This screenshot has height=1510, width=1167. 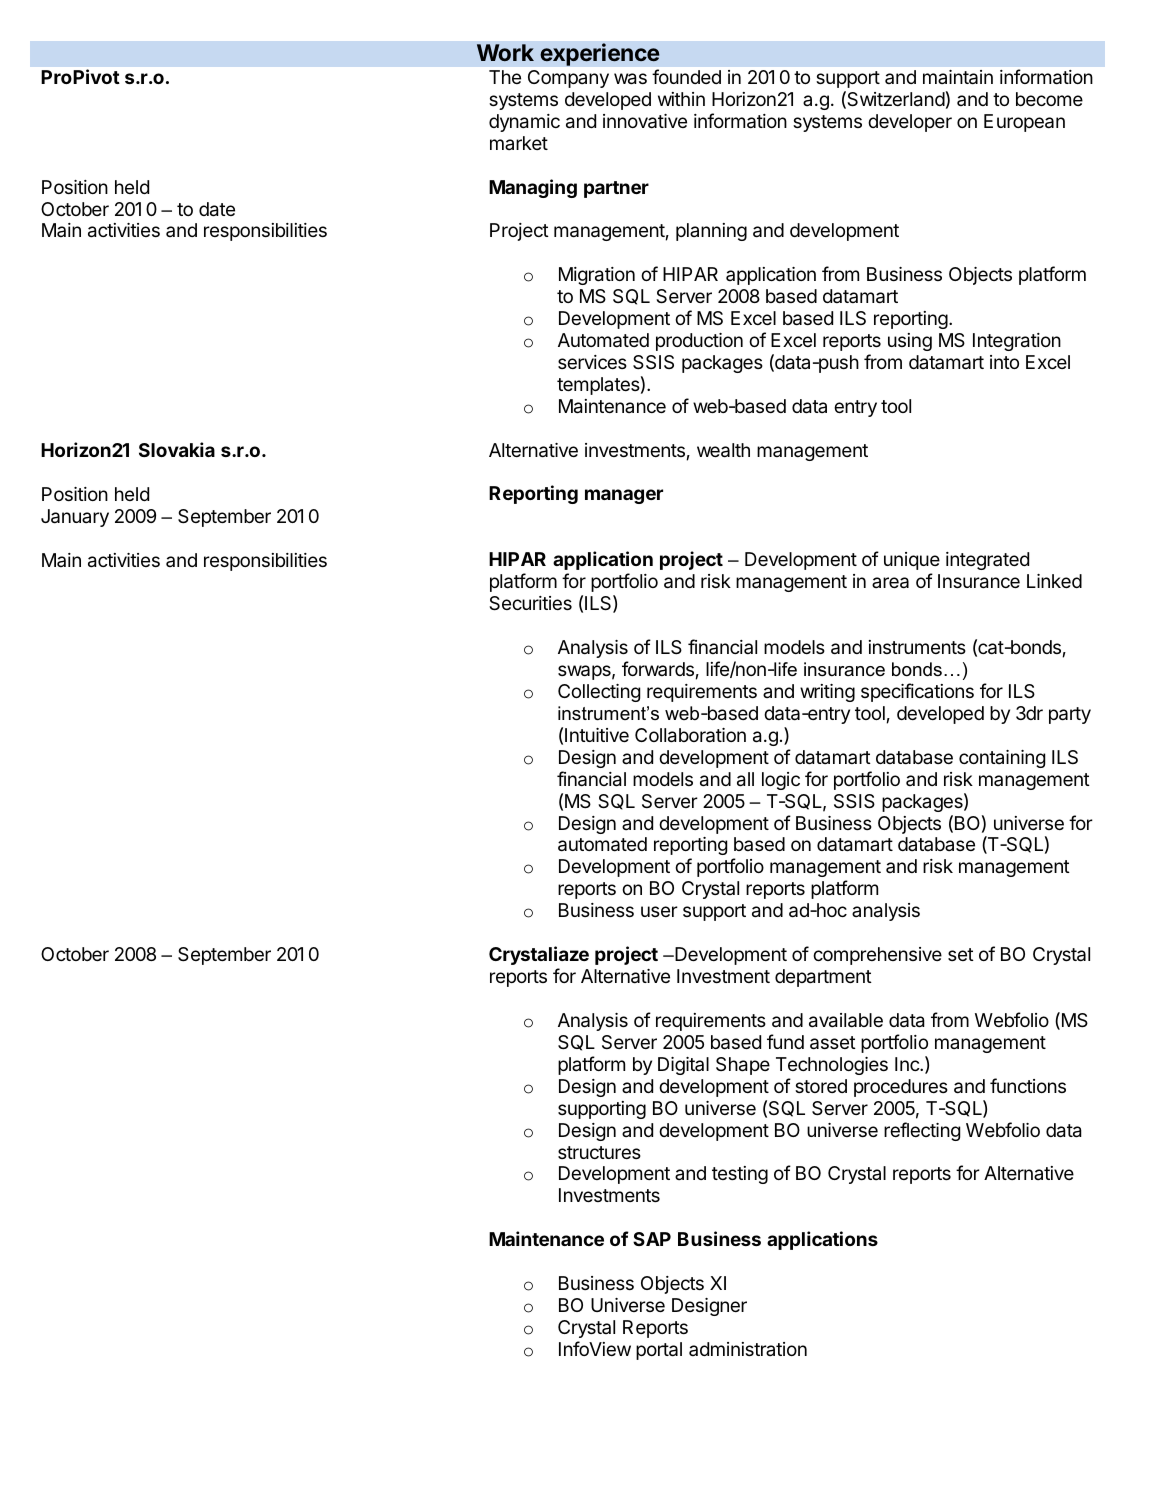 I want to click on Company, so click(x=568, y=79).
